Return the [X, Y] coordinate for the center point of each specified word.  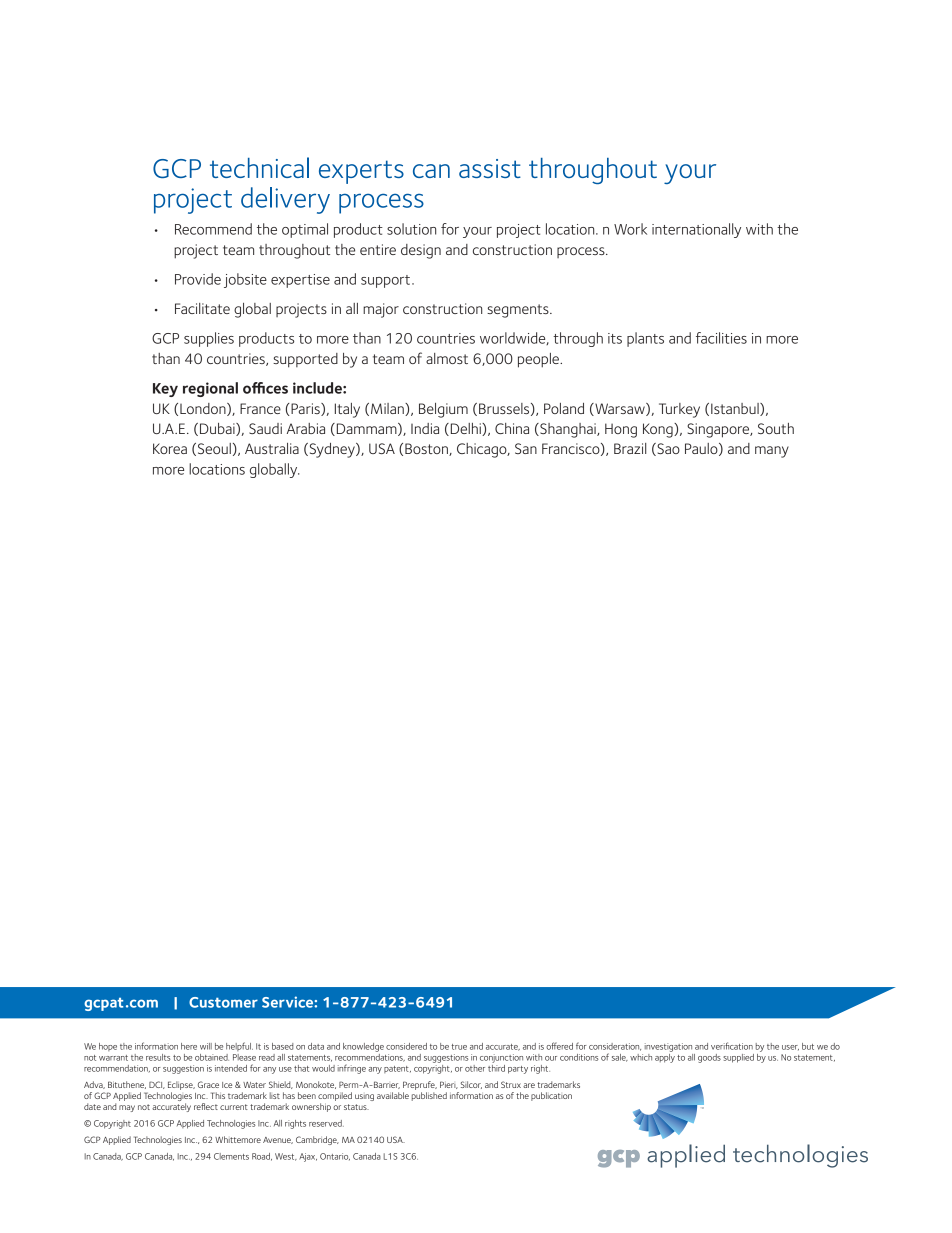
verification [732, 1046]
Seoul [213, 449]
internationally [696, 230]
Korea [170, 448]
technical [259, 167]
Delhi [465, 429]
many [772, 452]
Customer [223, 1002]
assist [490, 168]
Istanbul [736, 409]
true [459, 1047]
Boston [427, 449]
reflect [206, 1106]
